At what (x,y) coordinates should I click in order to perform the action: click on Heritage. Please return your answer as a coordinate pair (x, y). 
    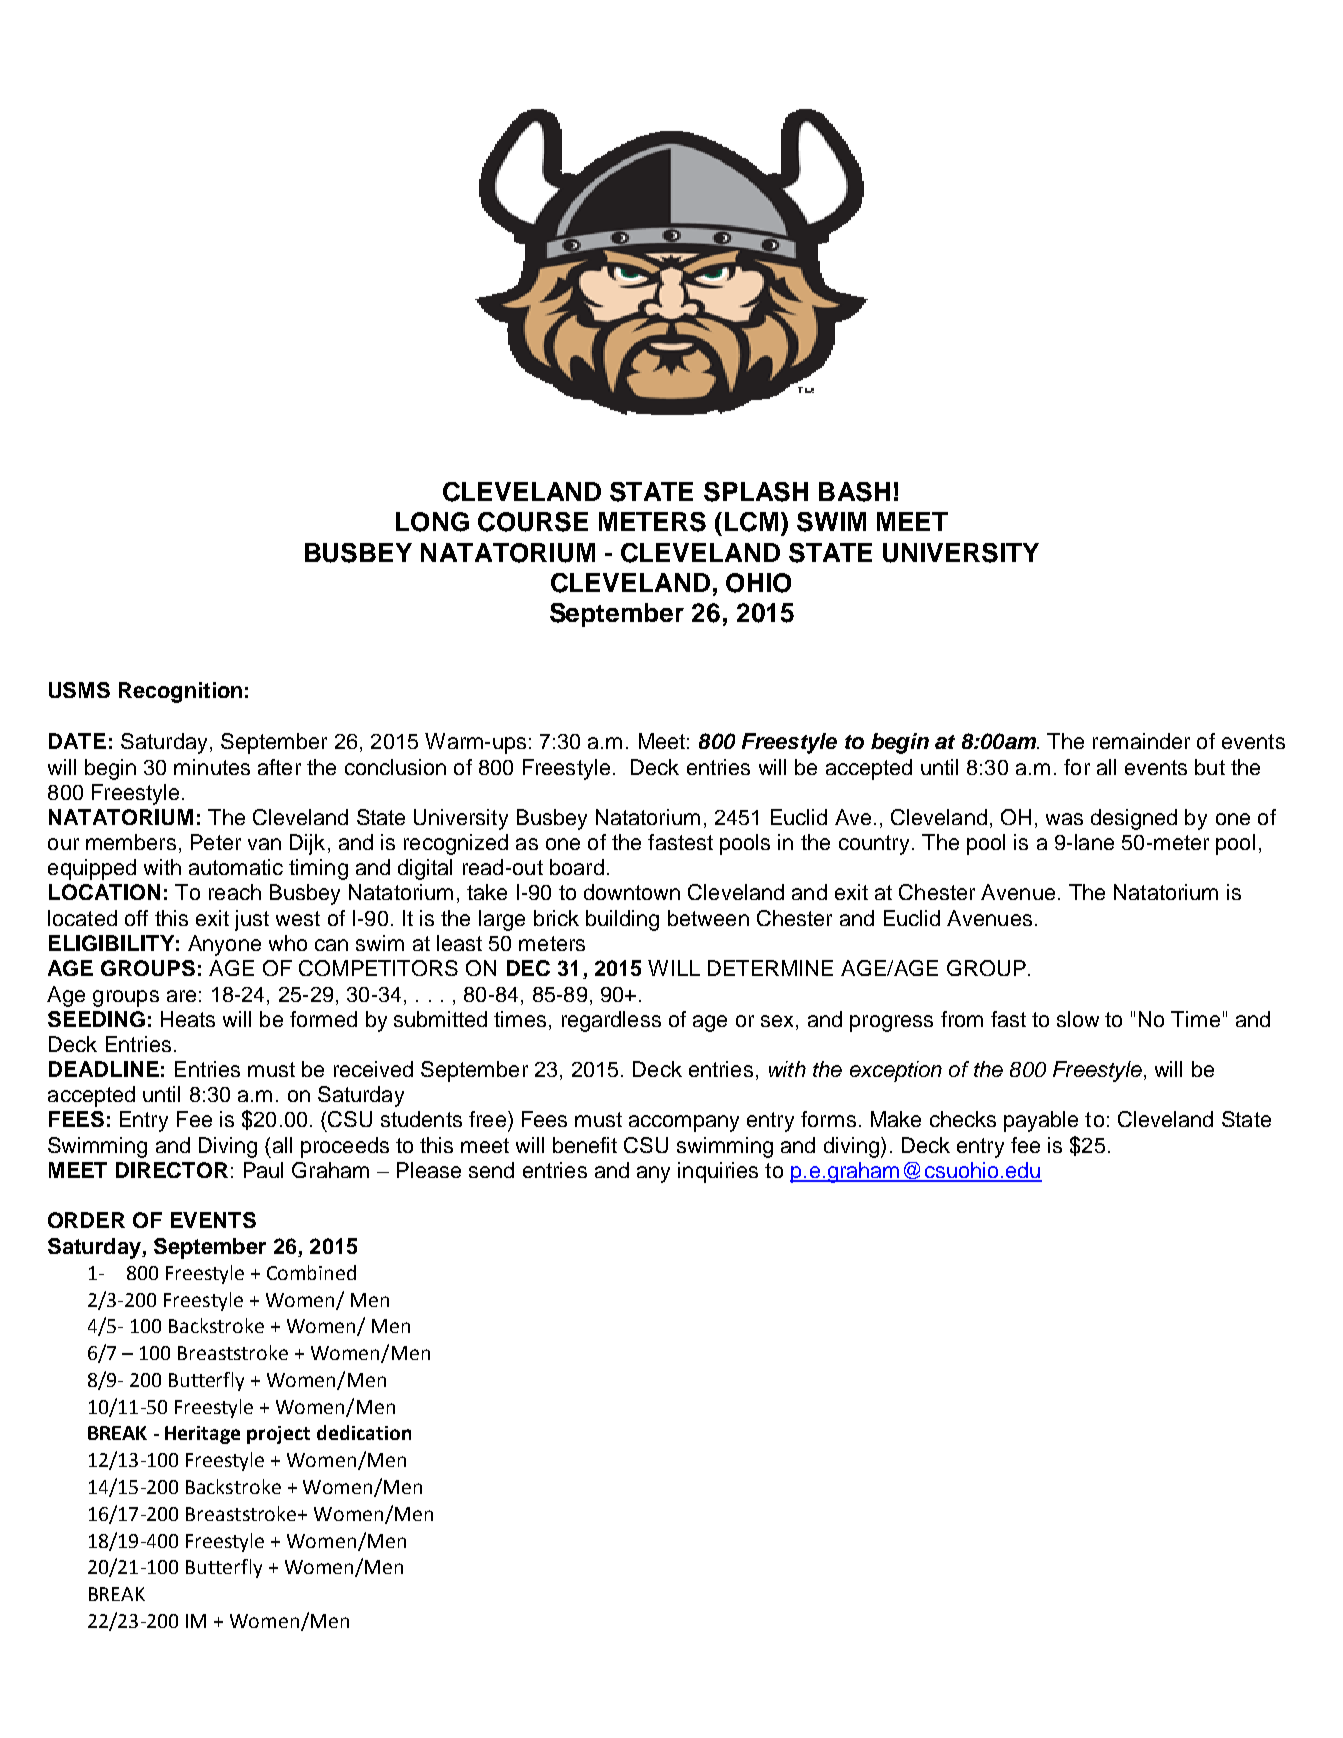
    Looking at the image, I should click on (202, 1435).
